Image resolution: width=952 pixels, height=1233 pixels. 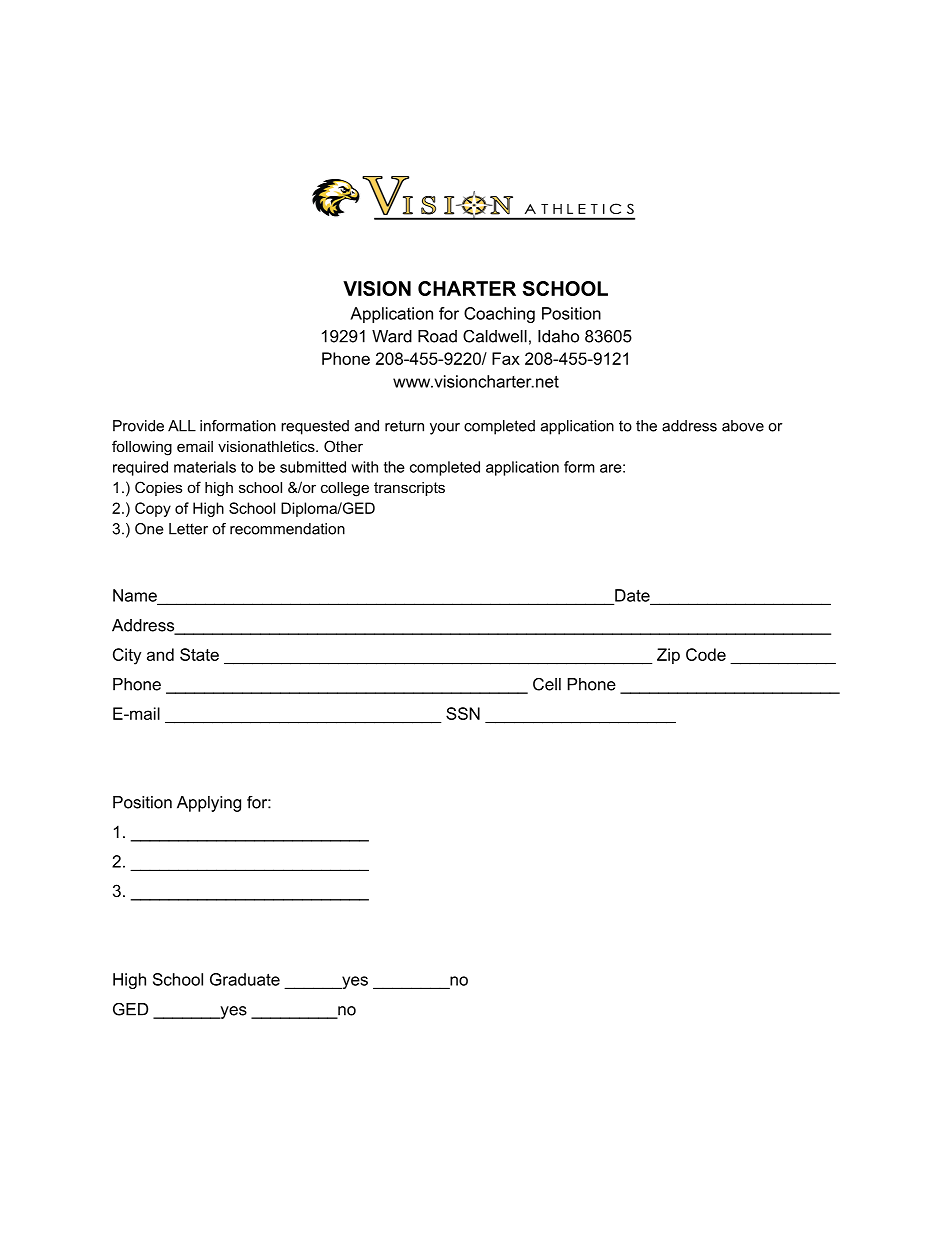 What do you see at coordinates (245, 979) in the page?
I see `Graduate` at bounding box center [245, 979].
